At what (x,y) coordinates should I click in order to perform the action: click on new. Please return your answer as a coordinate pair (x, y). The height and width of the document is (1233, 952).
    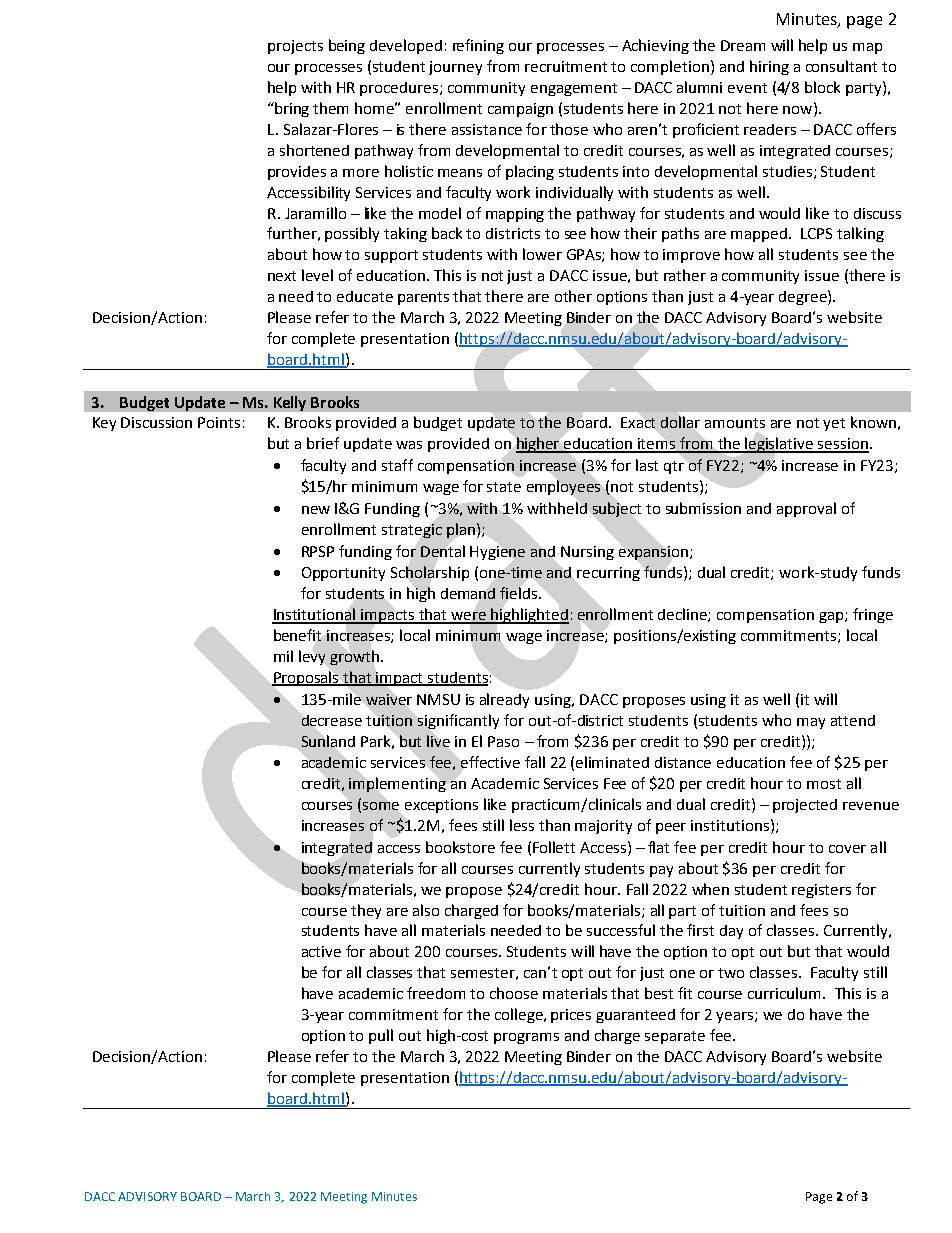
    Looking at the image, I should click on (316, 510).
